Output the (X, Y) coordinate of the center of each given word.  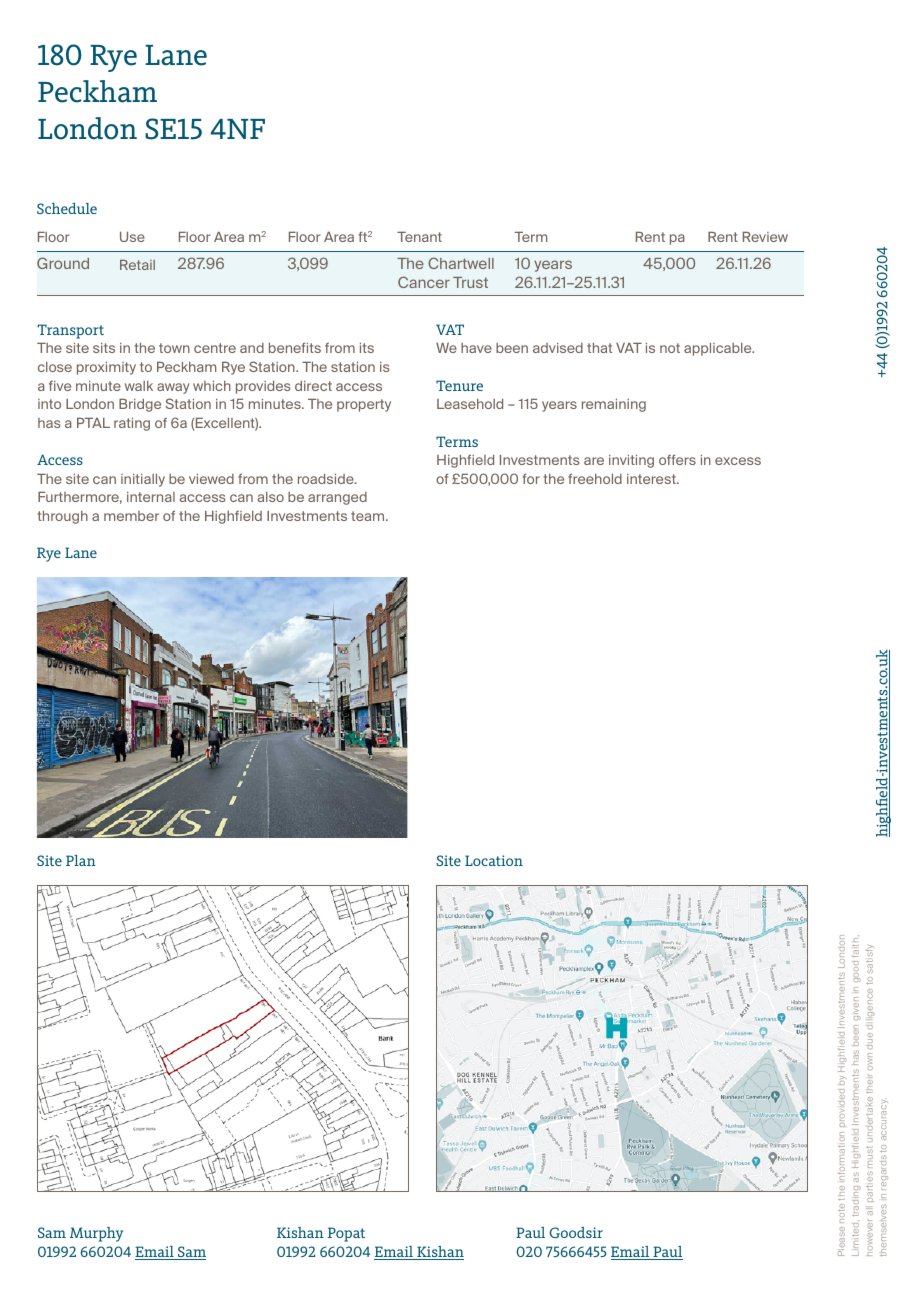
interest (652, 479)
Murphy (96, 1234)
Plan (81, 860)
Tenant (419, 236)
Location (494, 860)
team (369, 516)
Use (132, 236)
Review (765, 236)
